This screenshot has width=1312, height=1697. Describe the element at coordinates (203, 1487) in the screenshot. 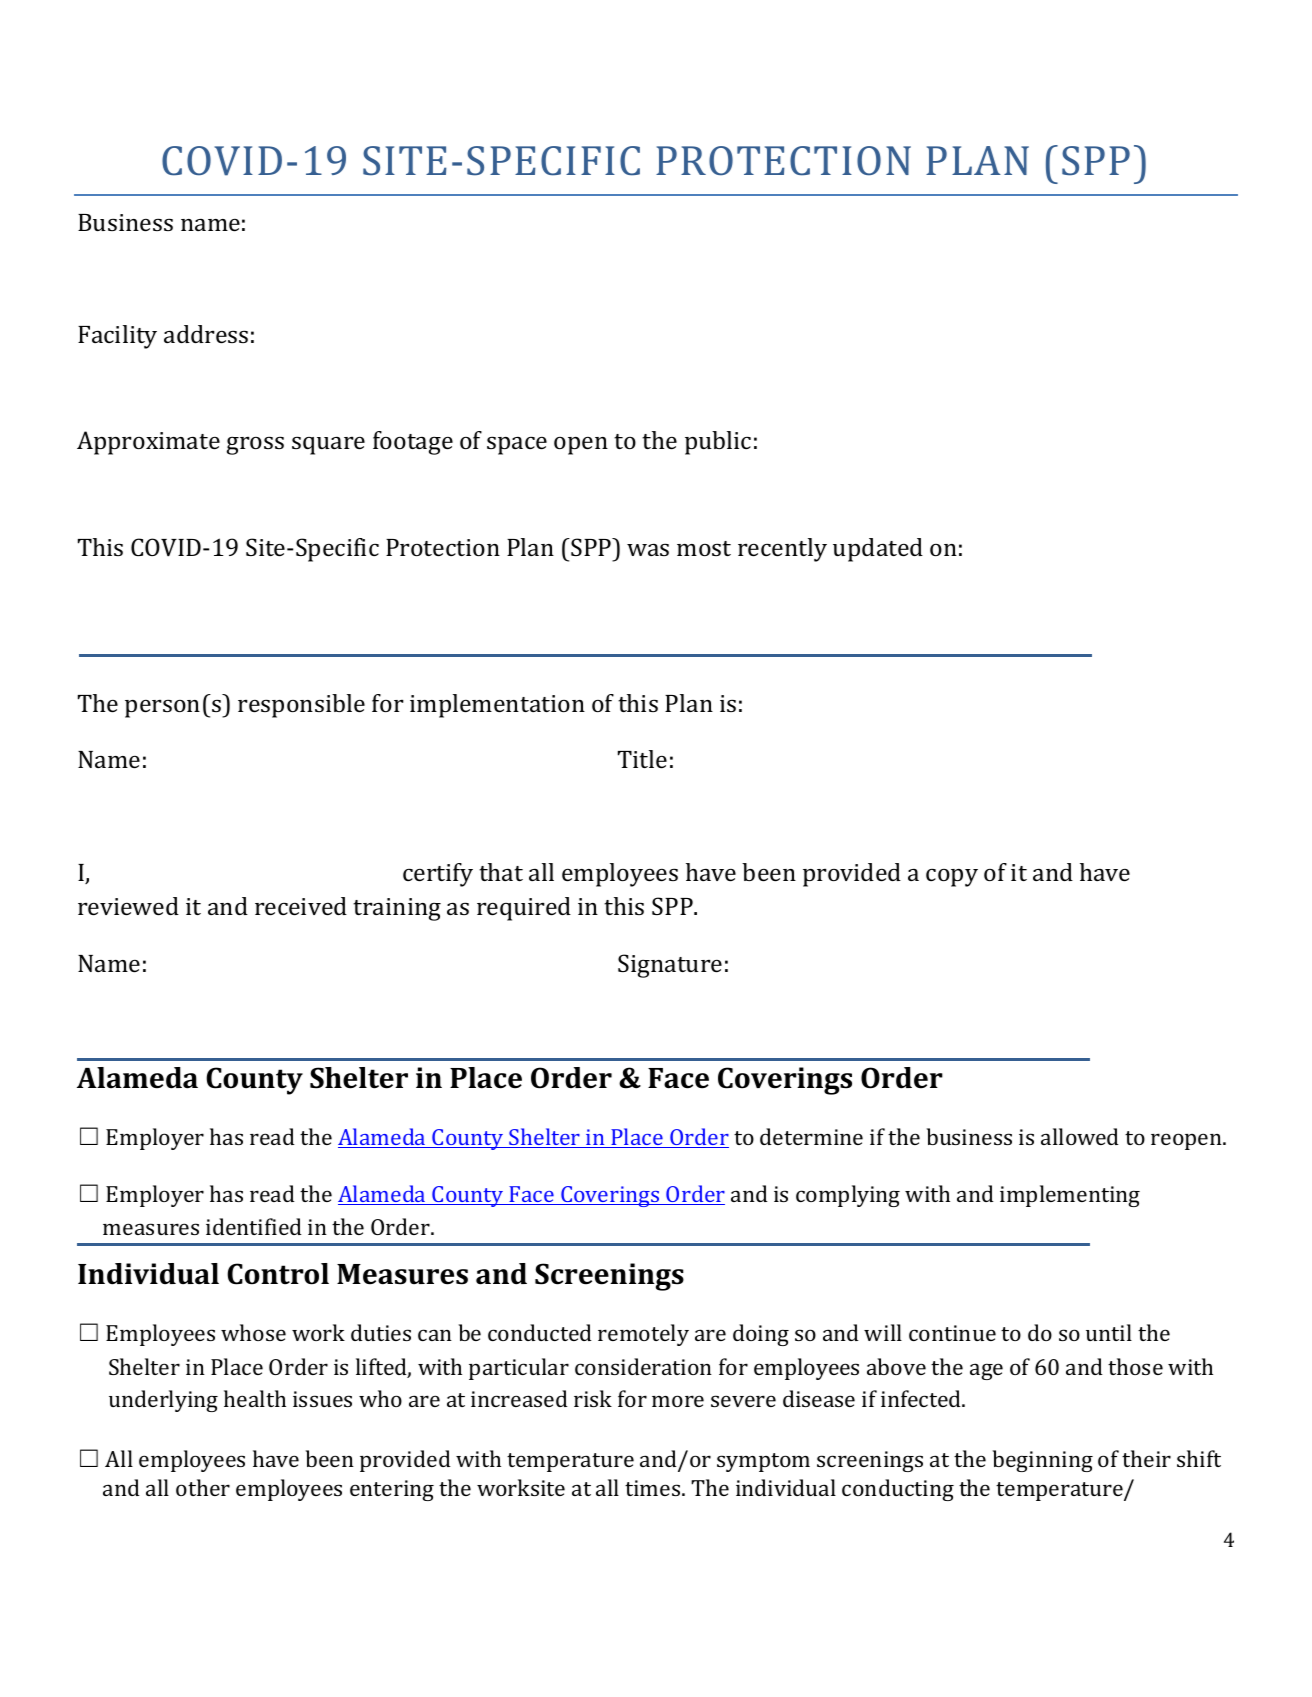

I see `other` at that location.
